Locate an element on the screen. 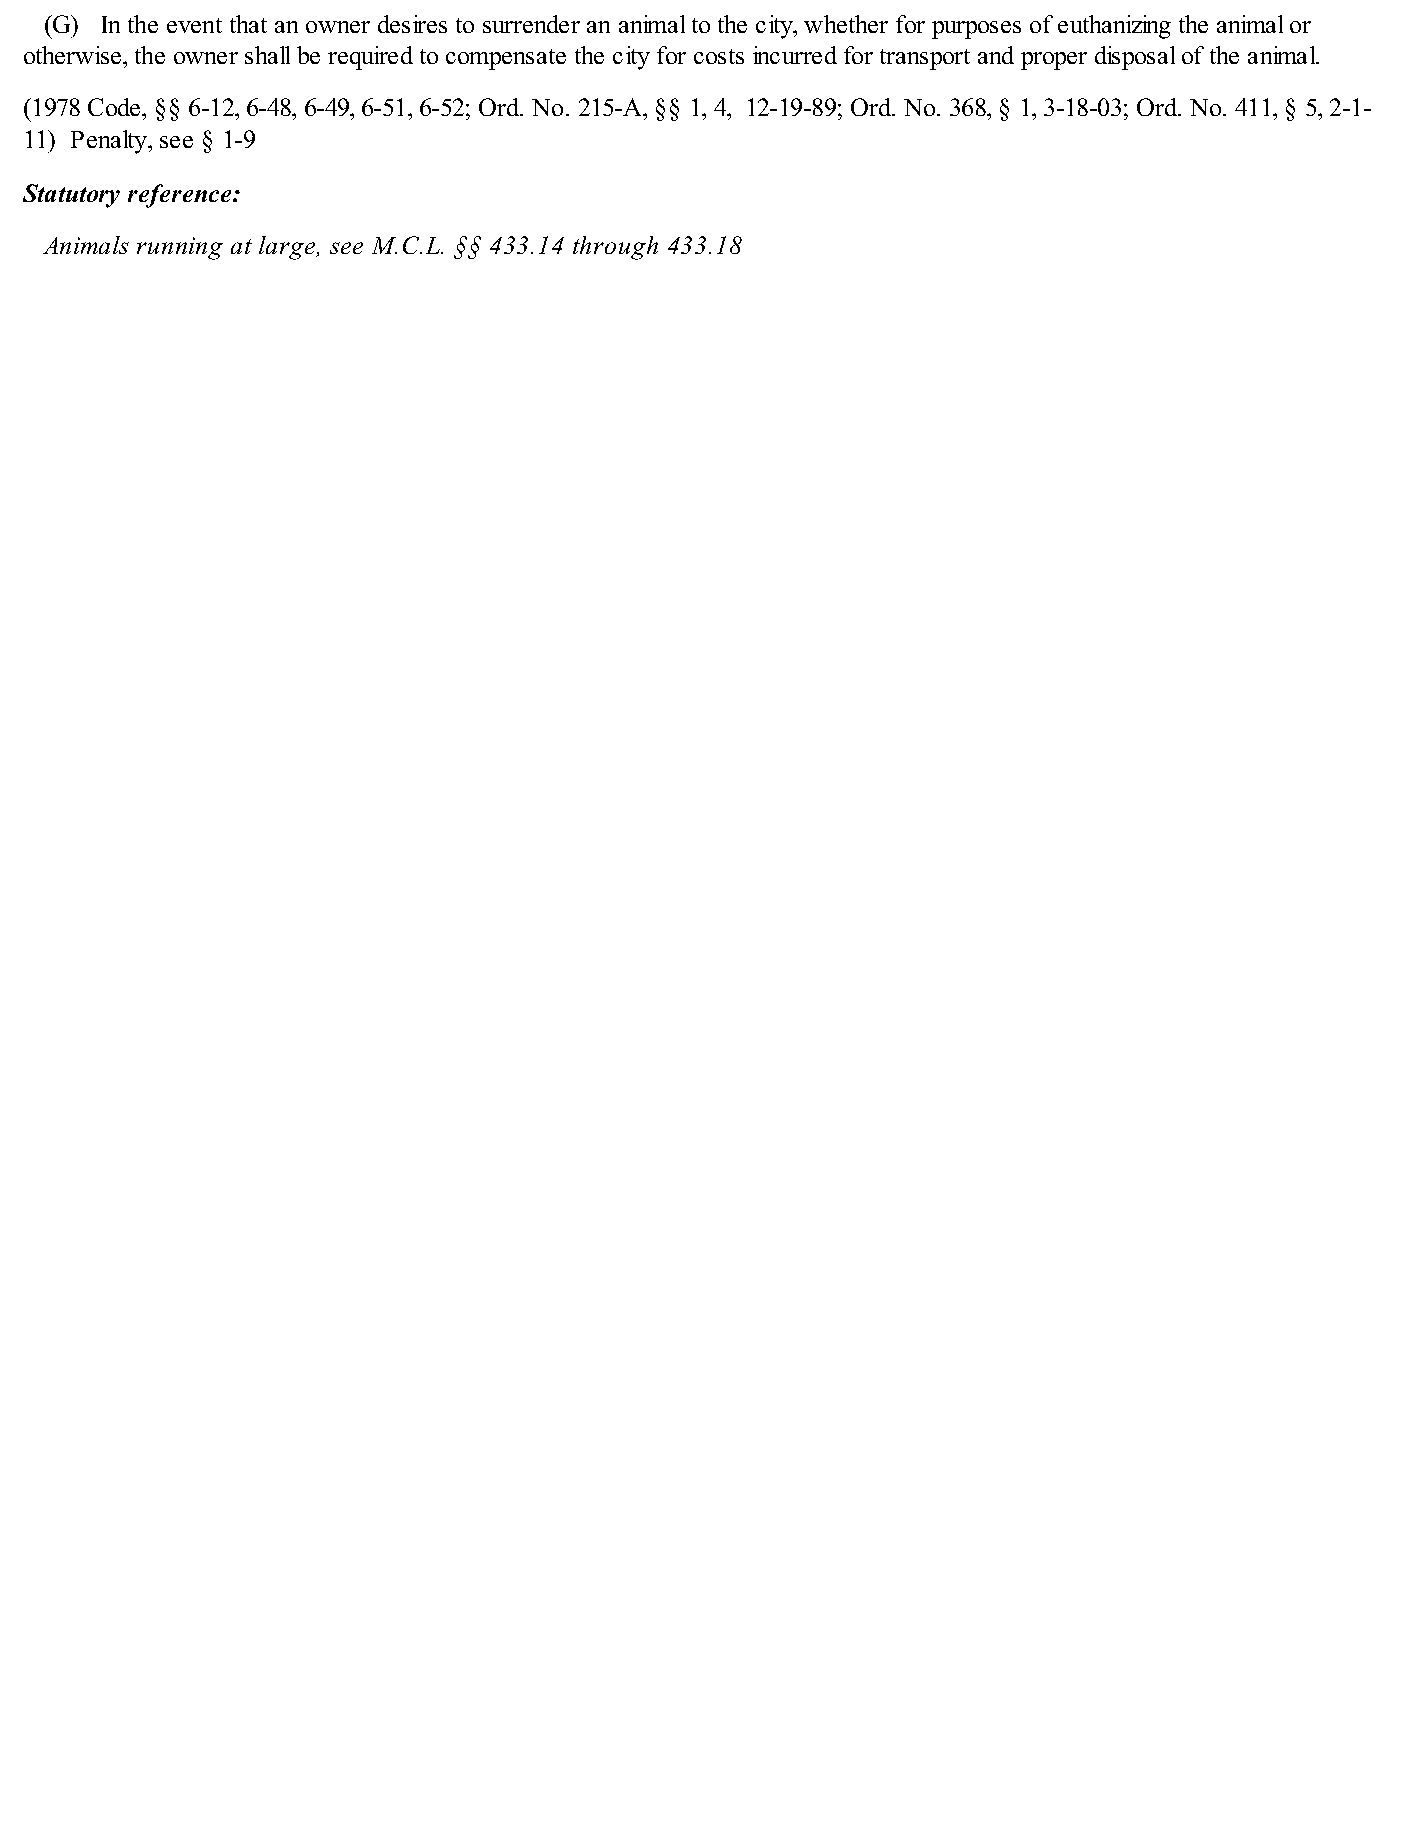  large is located at coordinates (288, 248).
